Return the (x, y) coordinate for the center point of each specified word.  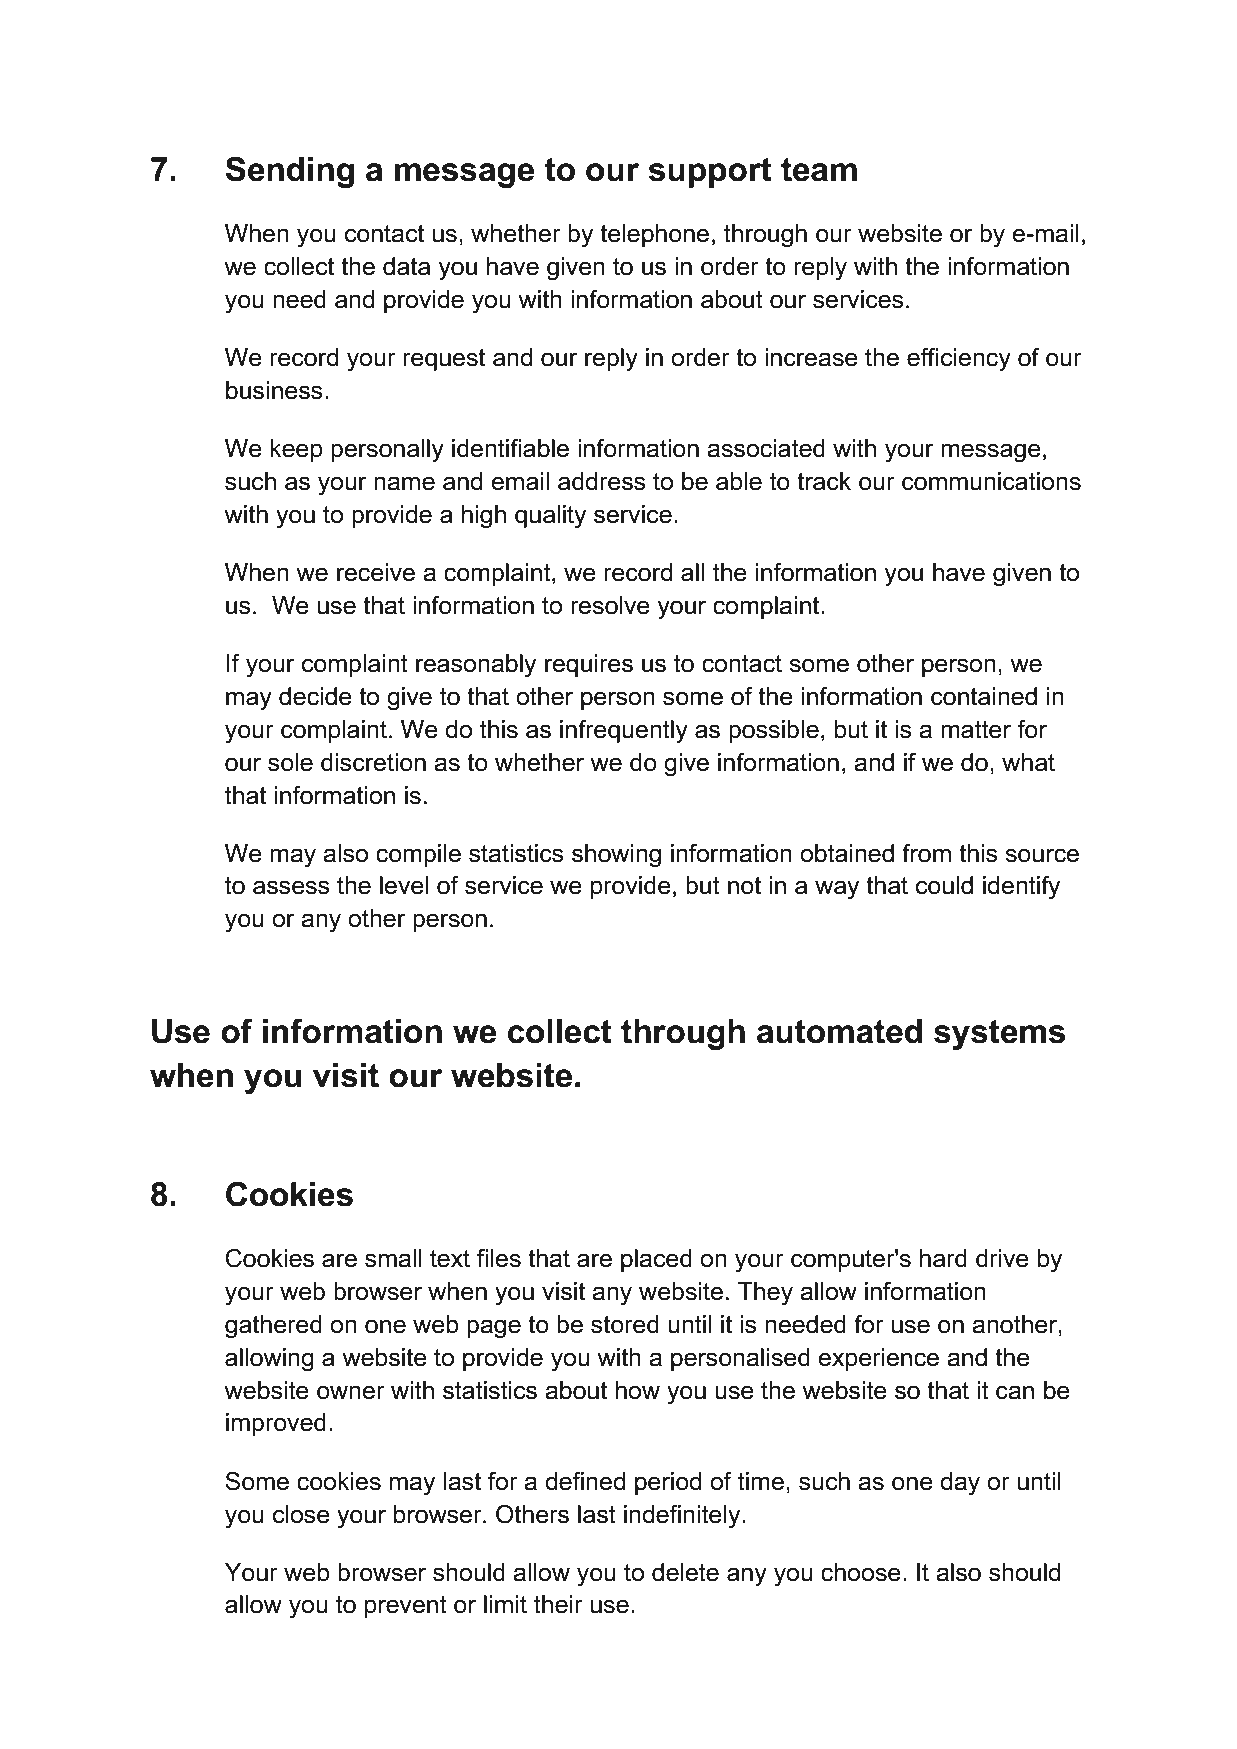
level (404, 885)
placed (656, 1260)
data (406, 266)
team (819, 170)
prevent (406, 1607)
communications (991, 481)
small (393, 1258)
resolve (610, 605)
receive (376, 572)
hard (943, 1258)
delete (685, 1572)
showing (616, 856)
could (944, 885)
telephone (654, 235)
